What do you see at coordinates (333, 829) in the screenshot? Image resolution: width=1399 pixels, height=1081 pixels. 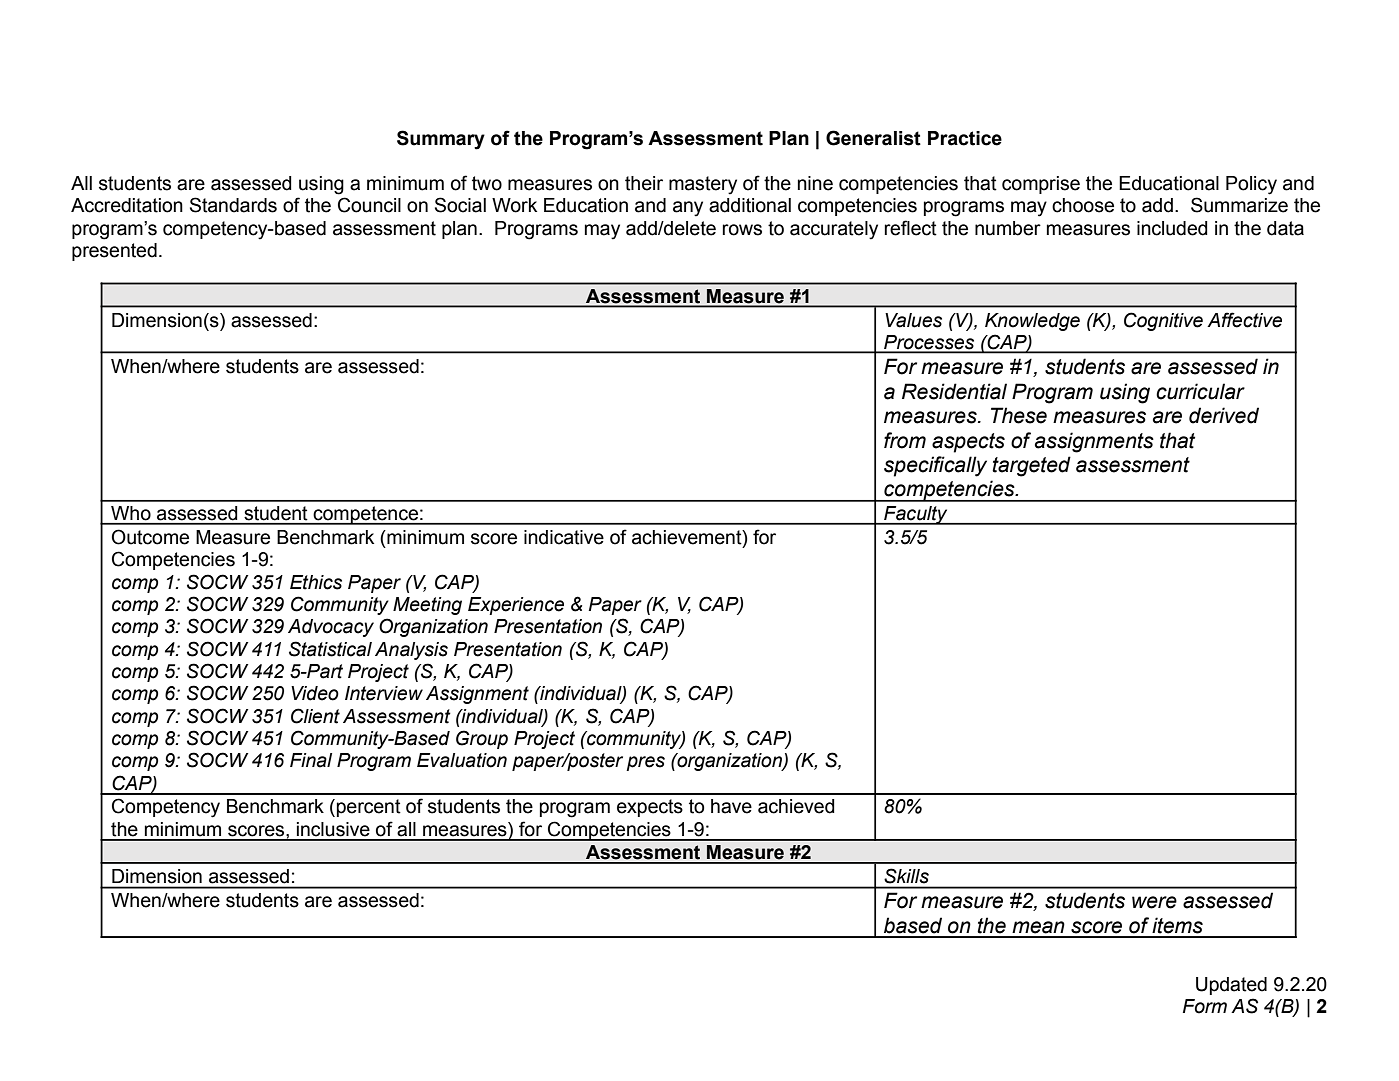 I see `inclusive` at bounding box center [333, 829].
